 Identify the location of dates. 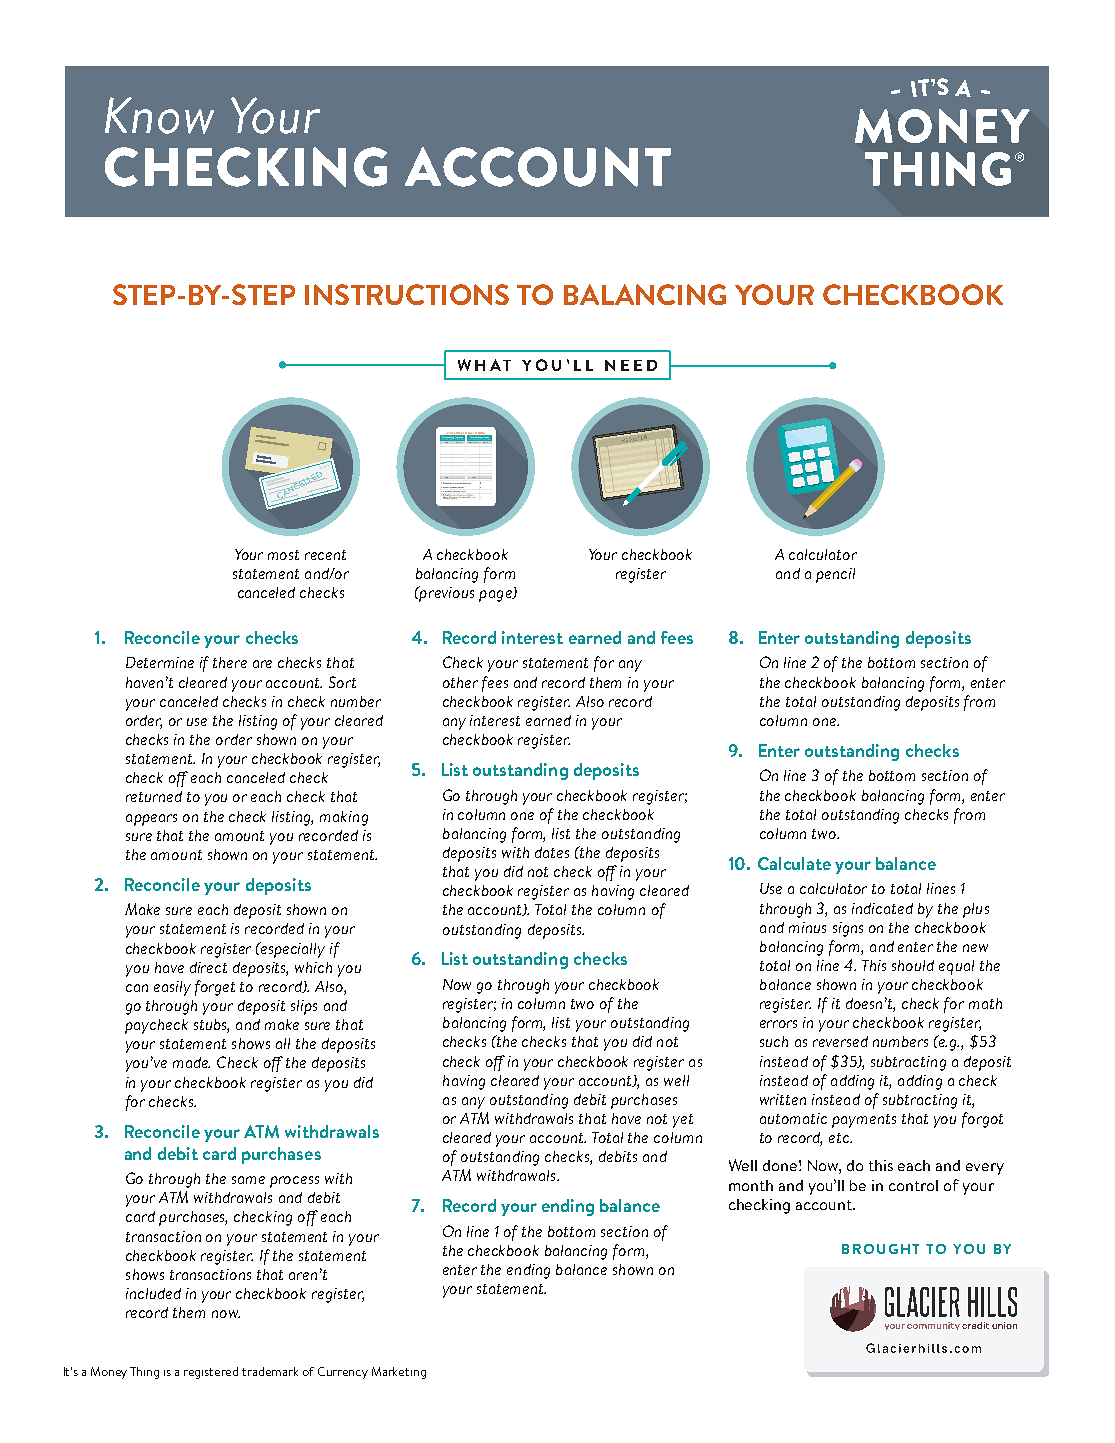
(552, 852).
